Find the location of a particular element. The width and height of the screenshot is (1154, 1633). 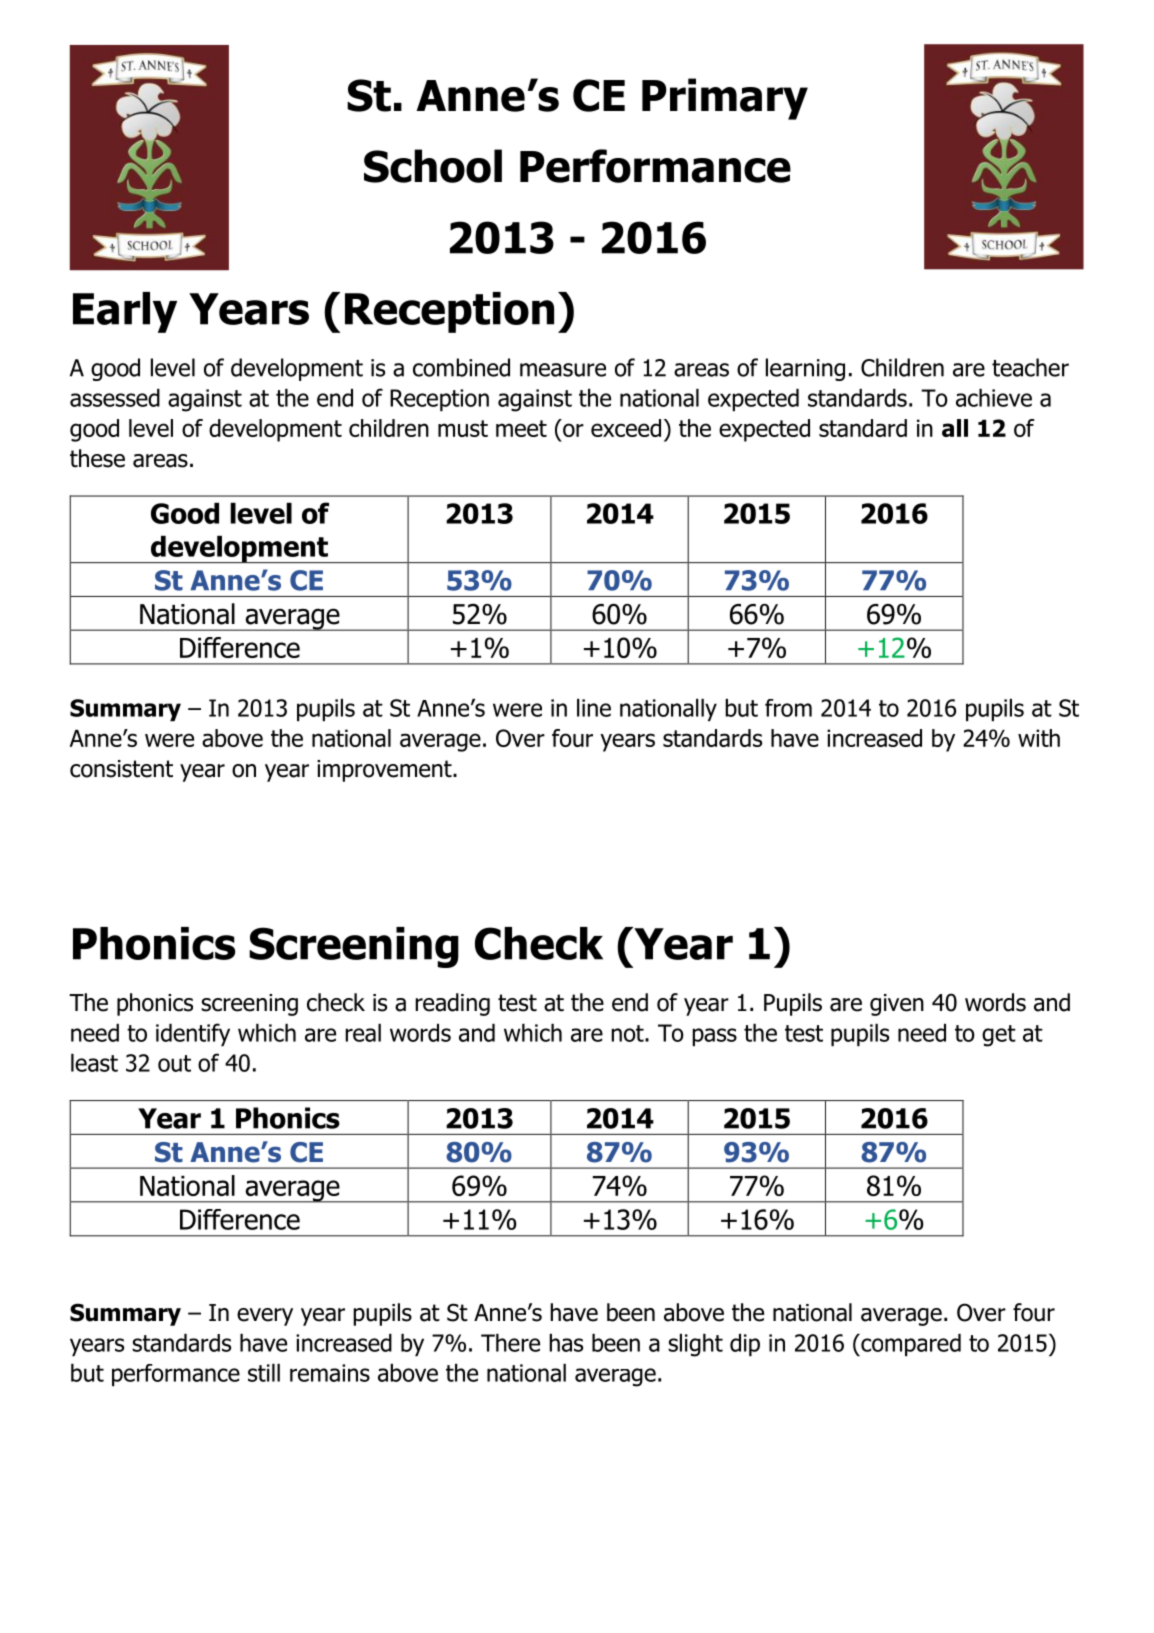

Primary is located at coordinates (725, 99).
